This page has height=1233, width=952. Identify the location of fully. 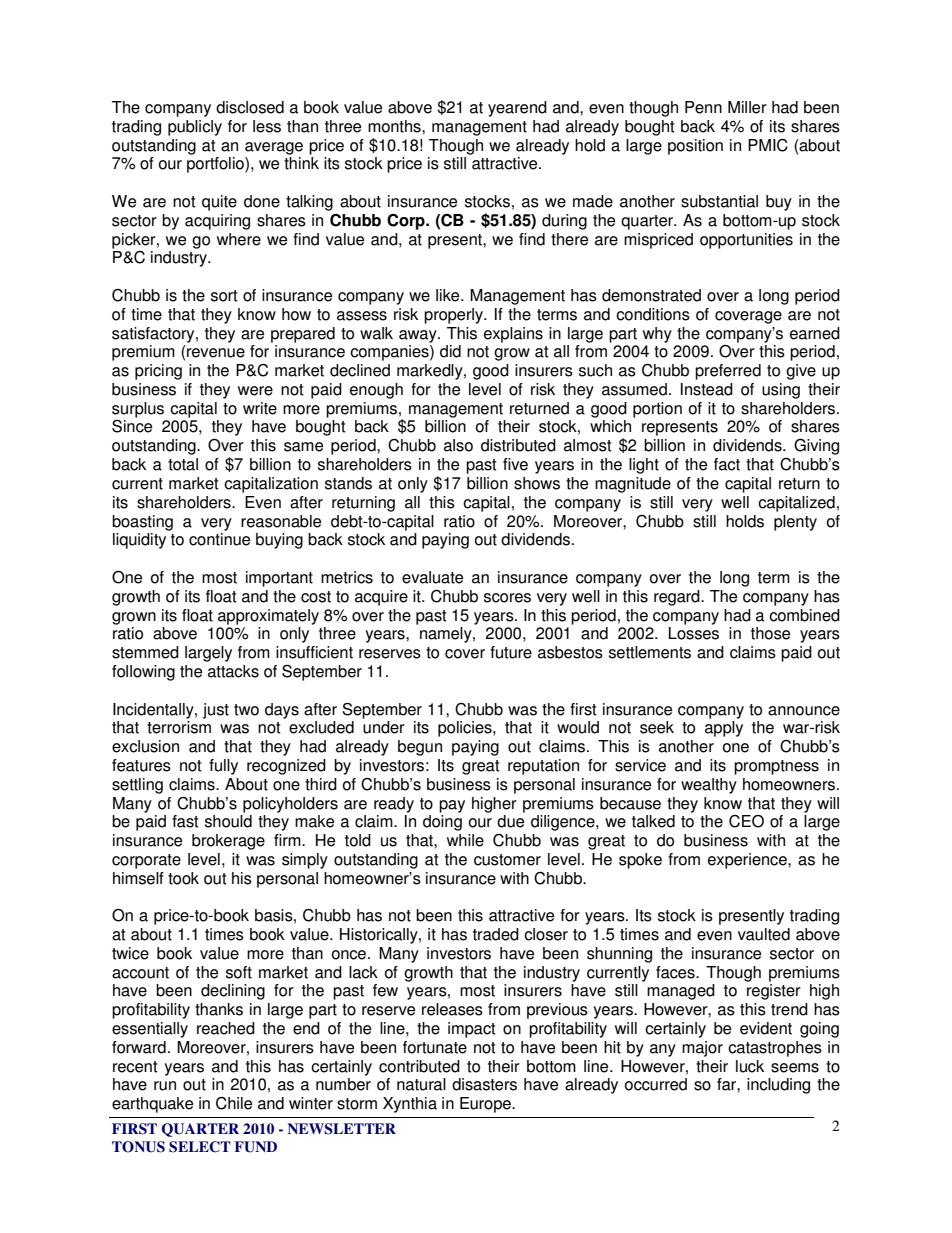
(223, 767).
